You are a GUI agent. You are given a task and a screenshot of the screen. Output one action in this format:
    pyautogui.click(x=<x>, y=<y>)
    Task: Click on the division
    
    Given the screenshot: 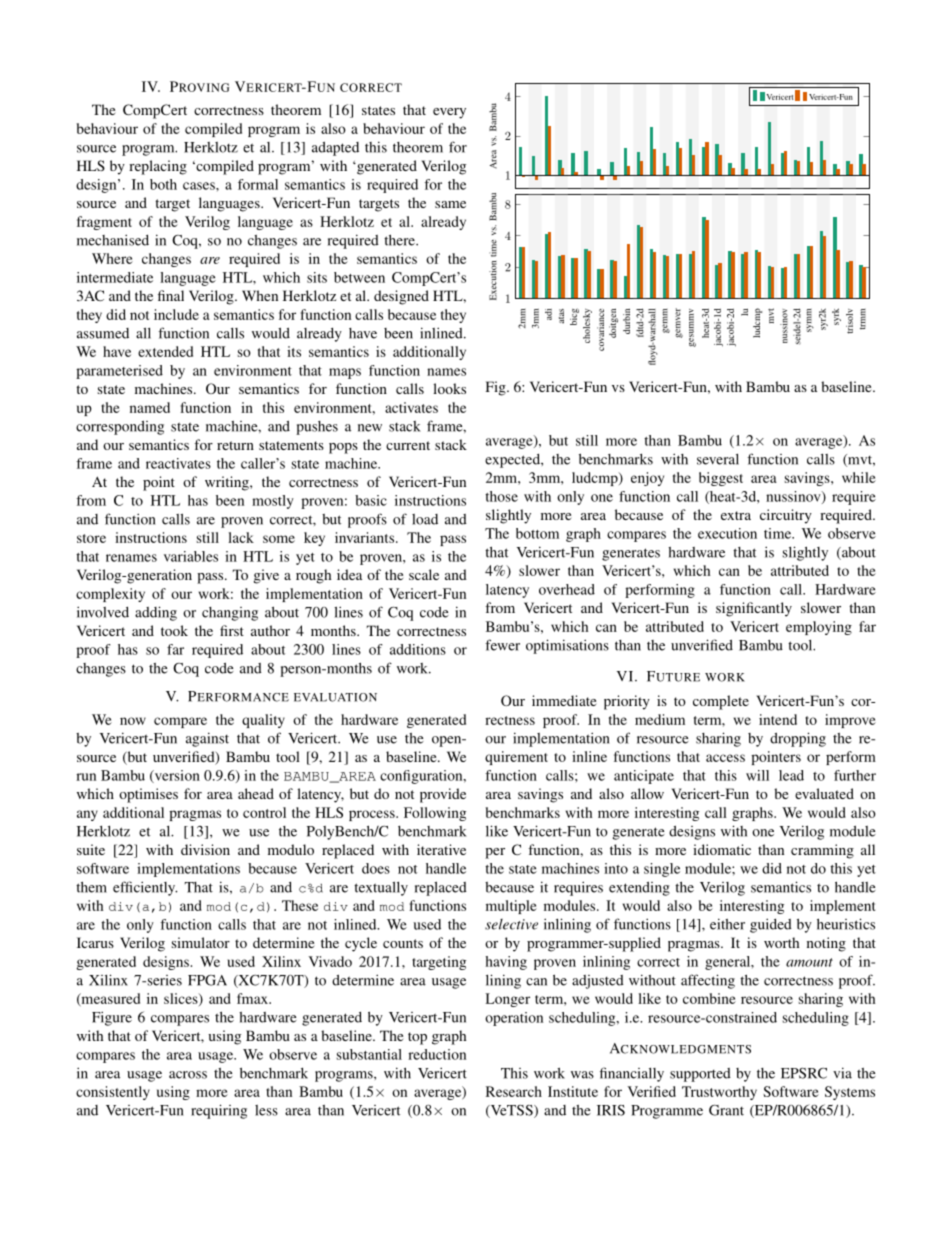 What is the action you would take?
    pyautogui.click(x=205, y=849)
